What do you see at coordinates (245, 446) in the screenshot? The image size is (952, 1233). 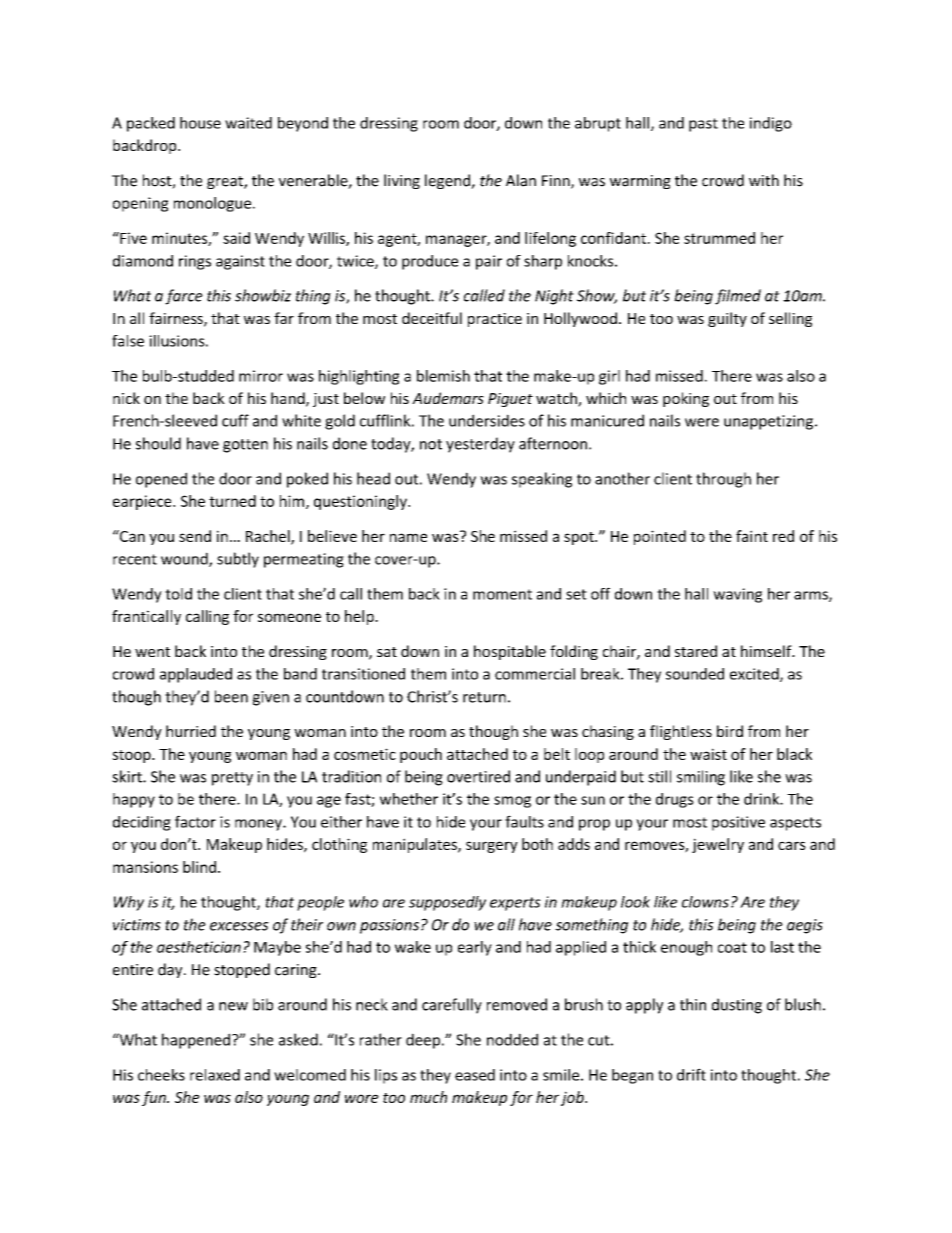 I see `gotten` at bounding box center [245, 446].
